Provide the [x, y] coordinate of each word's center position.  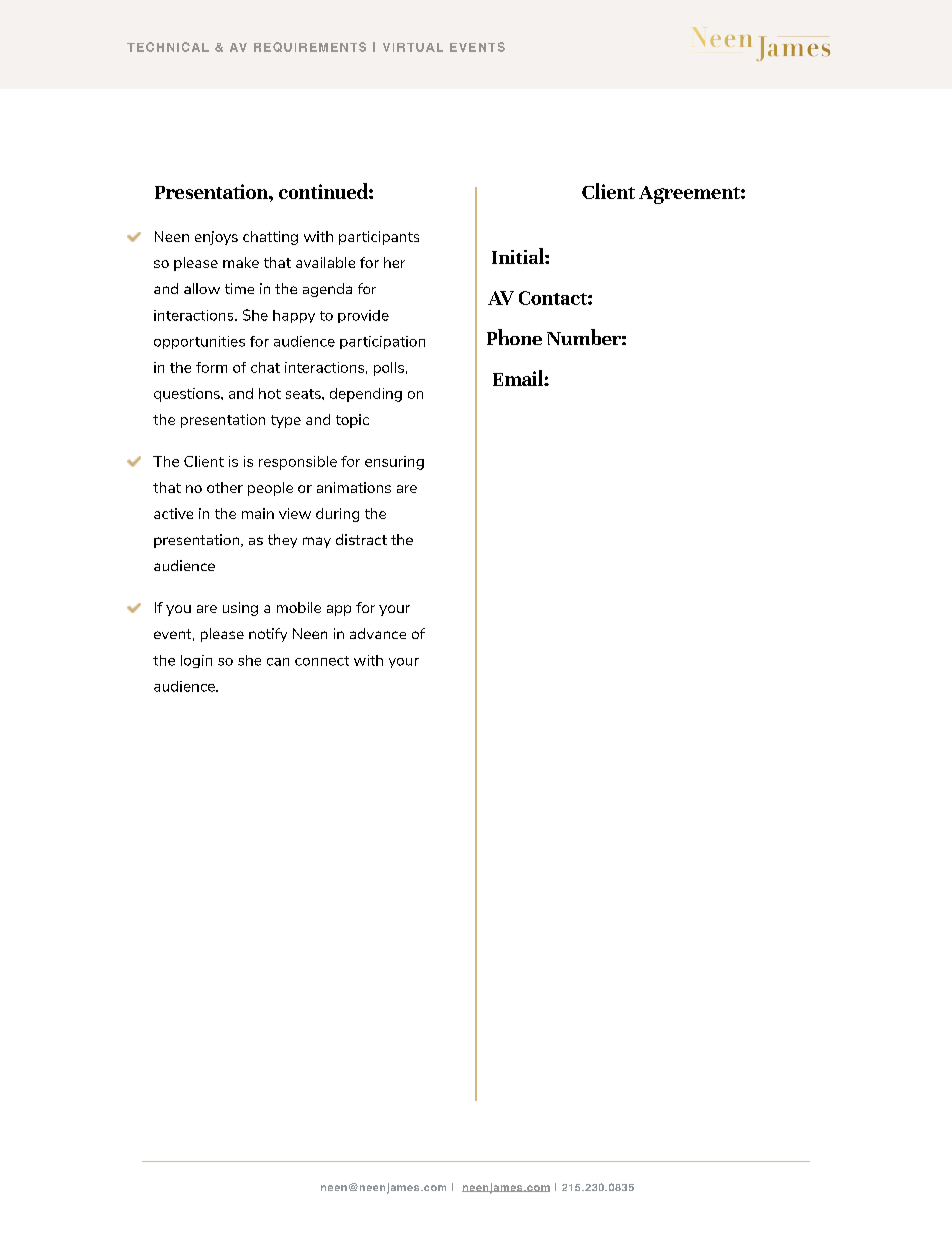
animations [354, 487]
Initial [519, 256]
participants [379, 238]
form [211, 367]
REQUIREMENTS [310, 47]
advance [378, 633]
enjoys [216, 238]
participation [382, 342]
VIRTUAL [413, 47]
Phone [514, 337]
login [196, 661]
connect [322, 661]
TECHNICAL [168, 47]
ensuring [394, 463]
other [225, 487]
